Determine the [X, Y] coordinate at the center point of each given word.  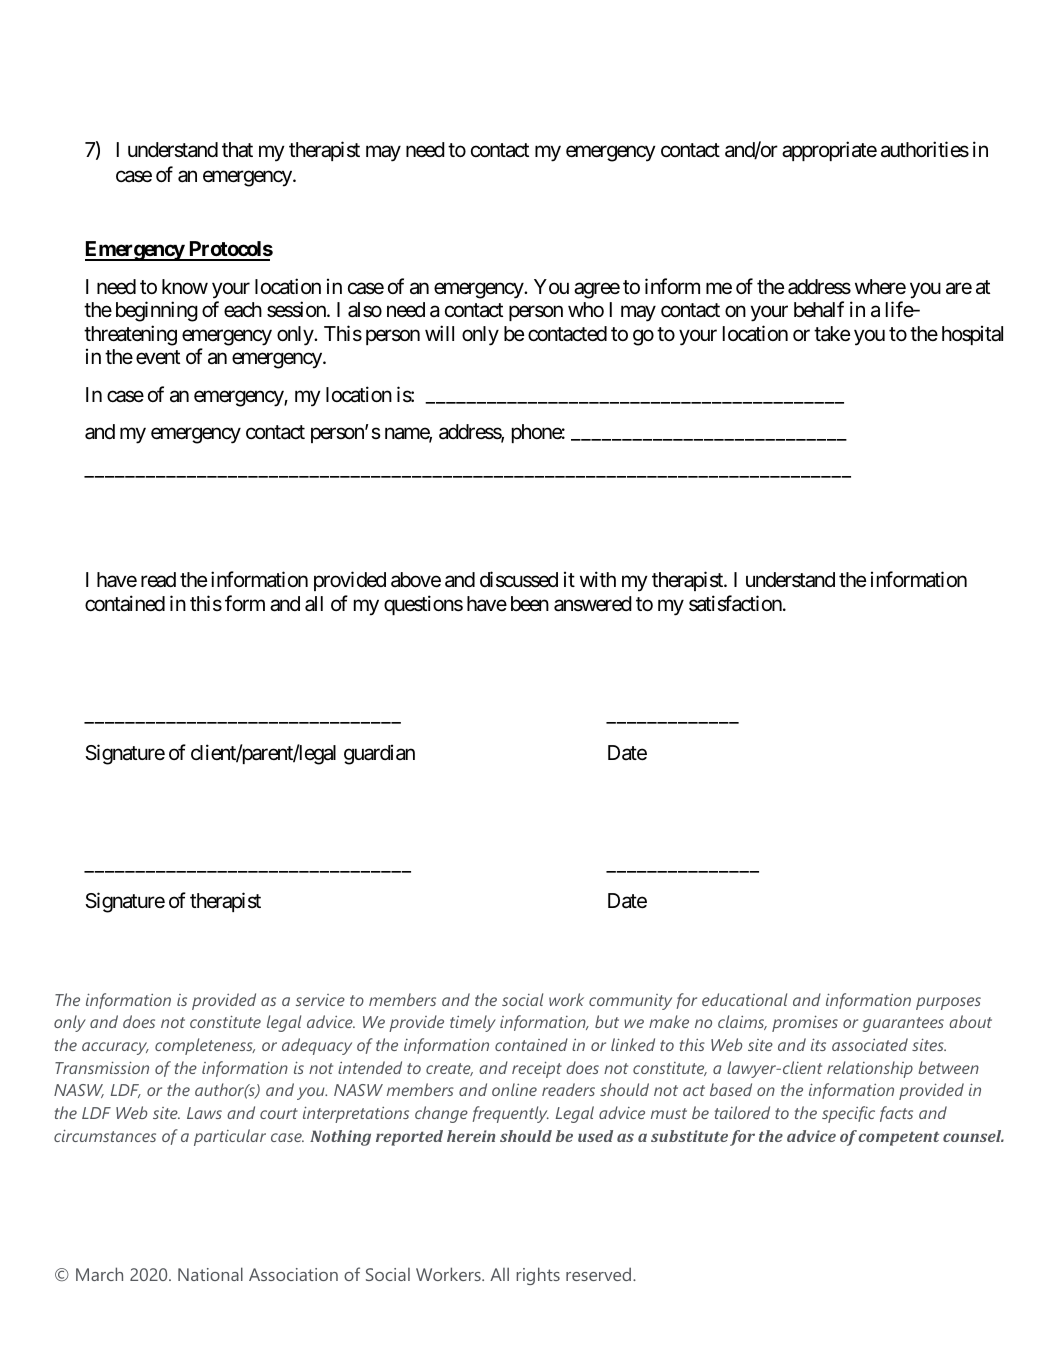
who [586, 309]
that [237, 150]
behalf [819, 309]
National [210, 1274]
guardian [379, 754]
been [530, 603]
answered [593, 604]
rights [538, 1276]
